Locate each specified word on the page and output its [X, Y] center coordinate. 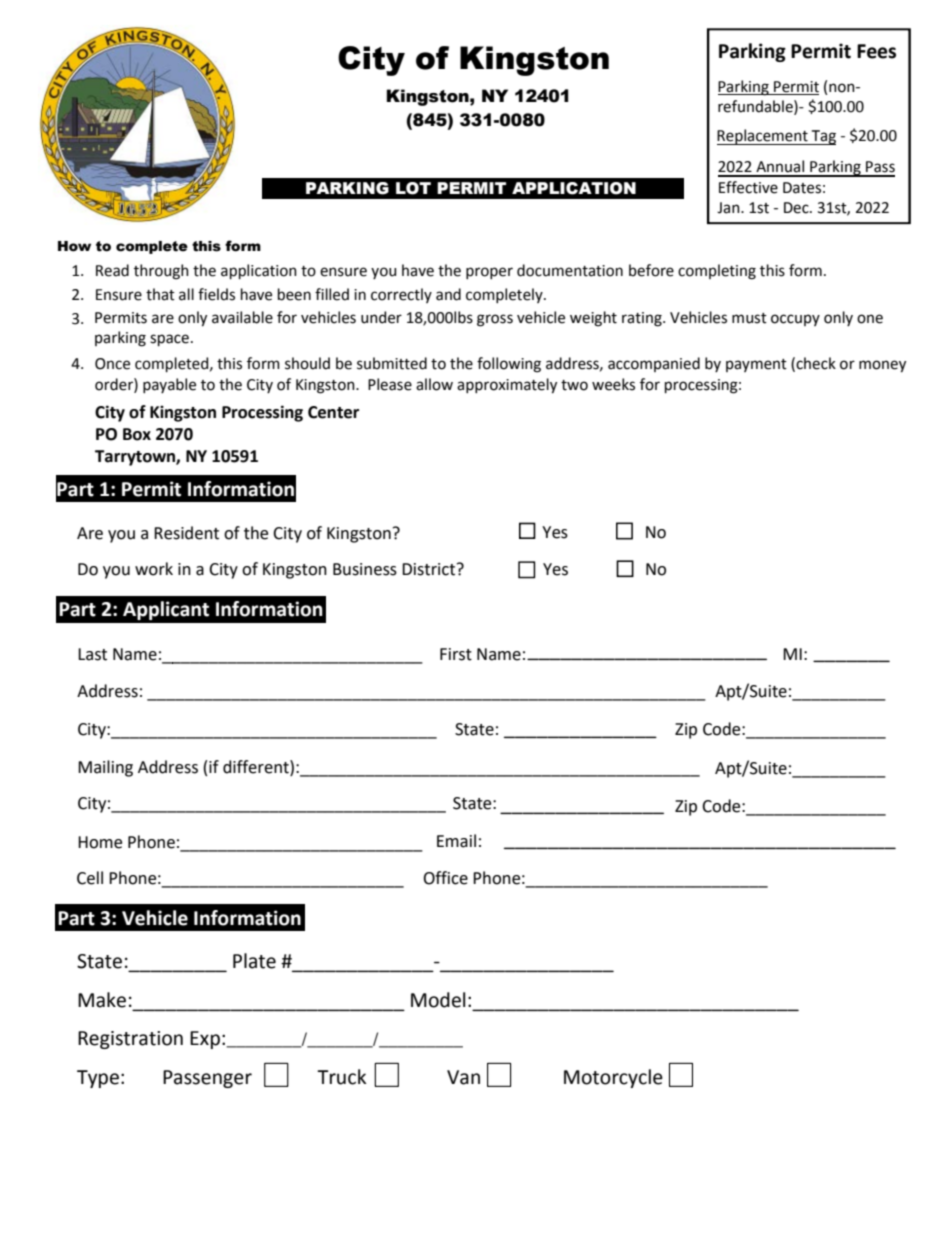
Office [445, 878]
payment [756, 365]
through [161, 272]
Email [456, 841]
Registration [130, 1040]
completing [717, 272]
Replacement [763, 137]
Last [92, 654]
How [74, 246]
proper [489, 273]
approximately [507, 386]
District [430, 569]
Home [100, 842]
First [456, 654]
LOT [413, 188]
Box [137, 434]
